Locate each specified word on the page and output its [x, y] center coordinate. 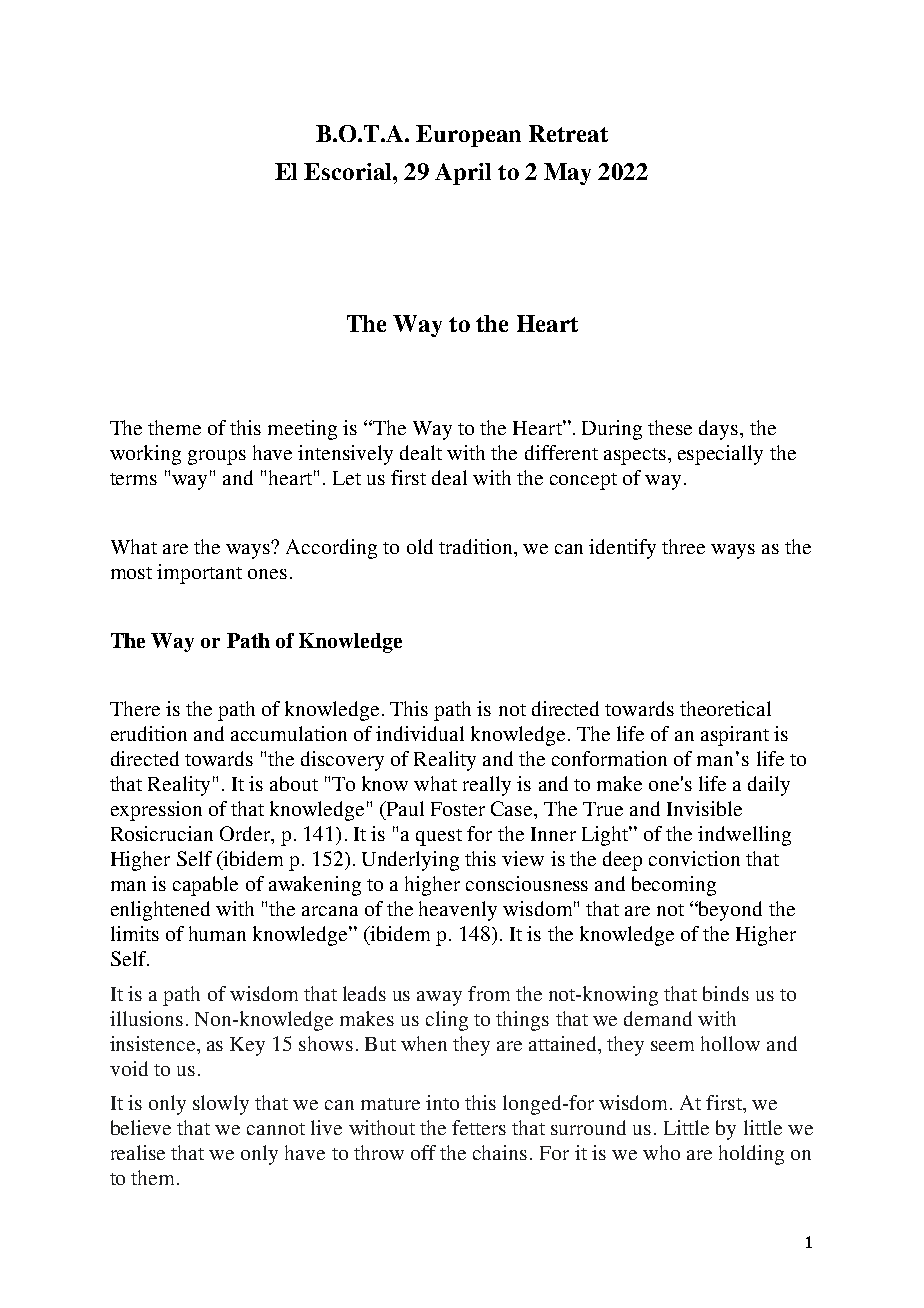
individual [420, 733]
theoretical [725, 708]
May [567, 174]
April [463, 174]
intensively [345, 455]
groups [217, 457]
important [199, 574]
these [670, 427]
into [442, 1102]
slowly [221, 1105]
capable [205, 886]
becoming [674, 886]
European [468, 136]
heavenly [458, 911]
